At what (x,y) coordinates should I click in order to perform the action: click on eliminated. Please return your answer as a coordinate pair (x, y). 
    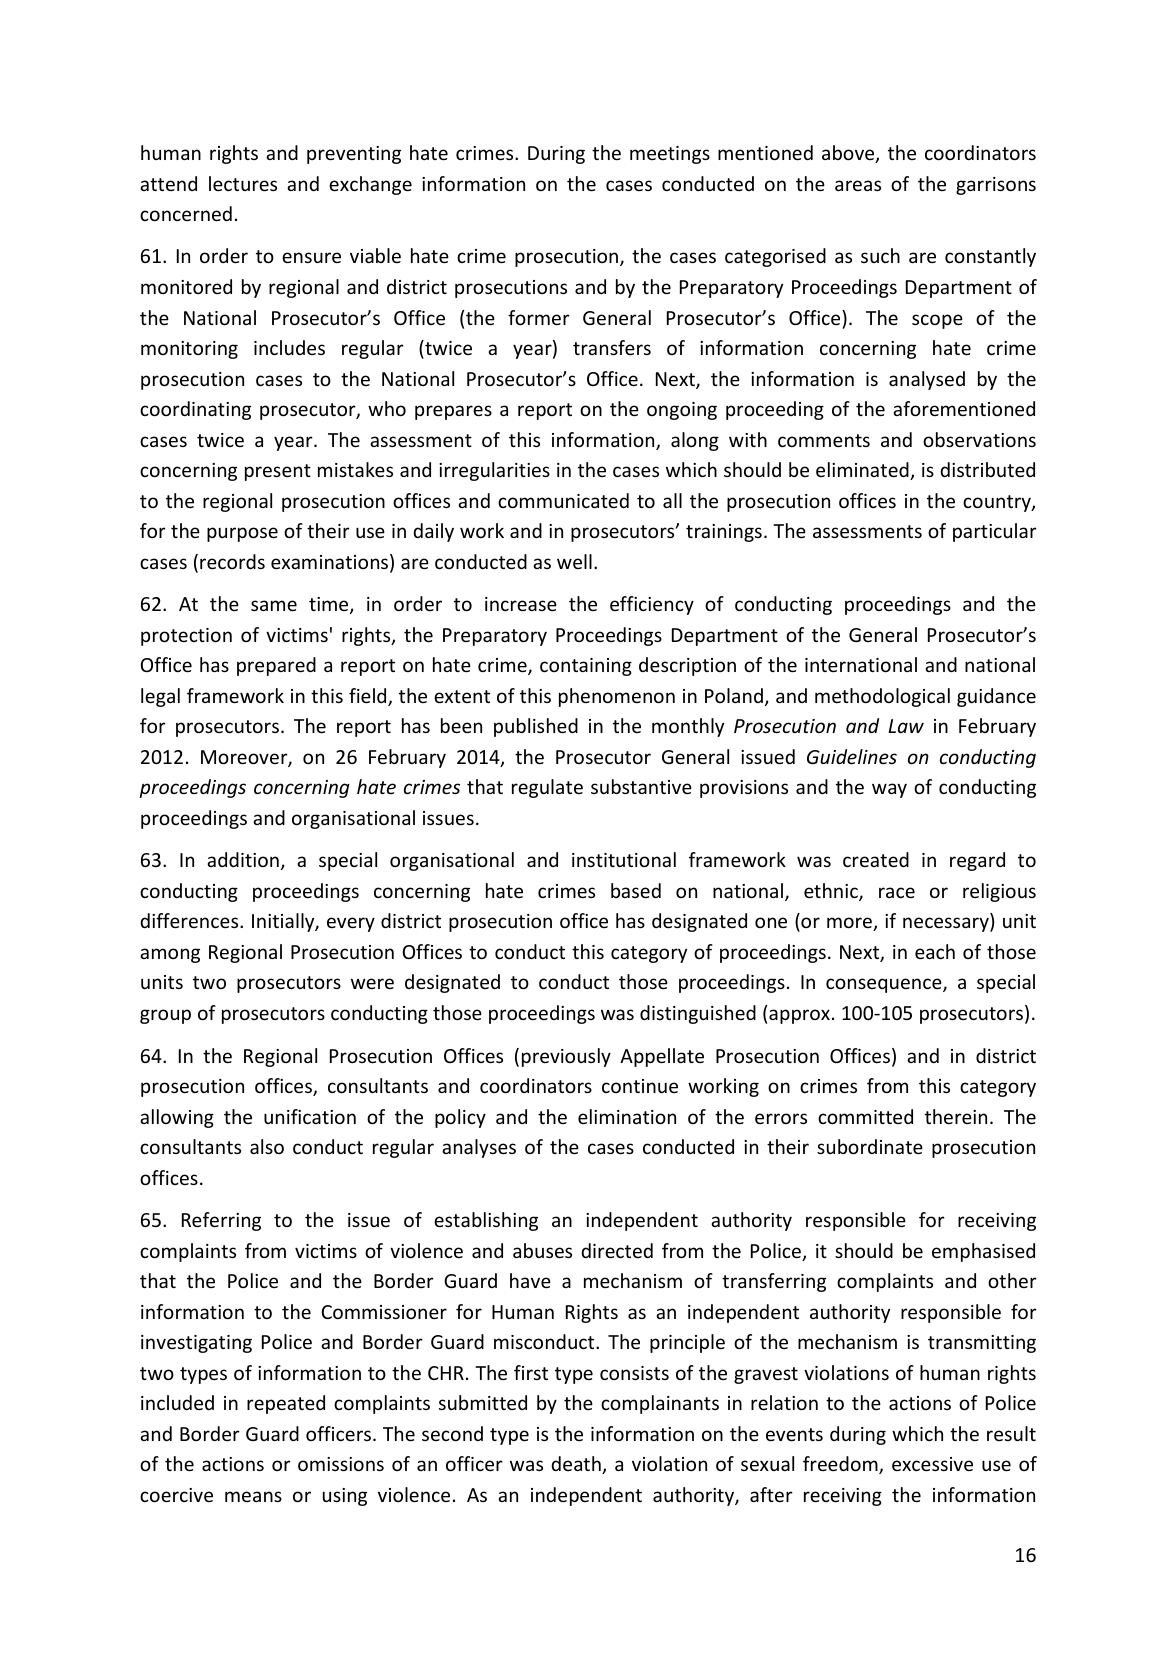
    Looking at the image, I should click on (863, 471).
